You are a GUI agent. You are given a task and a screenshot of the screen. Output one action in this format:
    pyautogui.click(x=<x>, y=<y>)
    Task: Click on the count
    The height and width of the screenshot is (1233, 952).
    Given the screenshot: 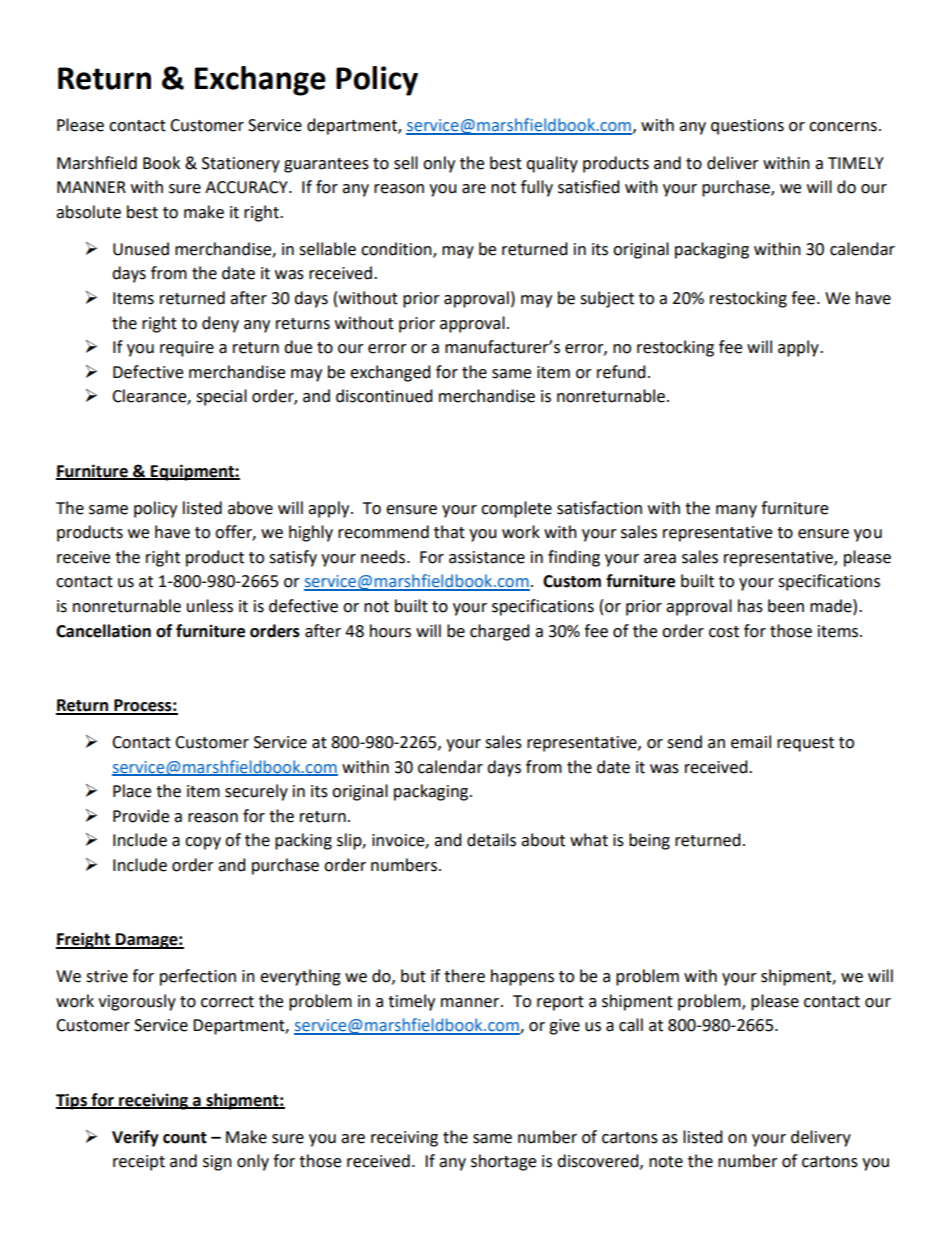 What is the action you would take?
    pyautogui.click(x=185, y=1138)
